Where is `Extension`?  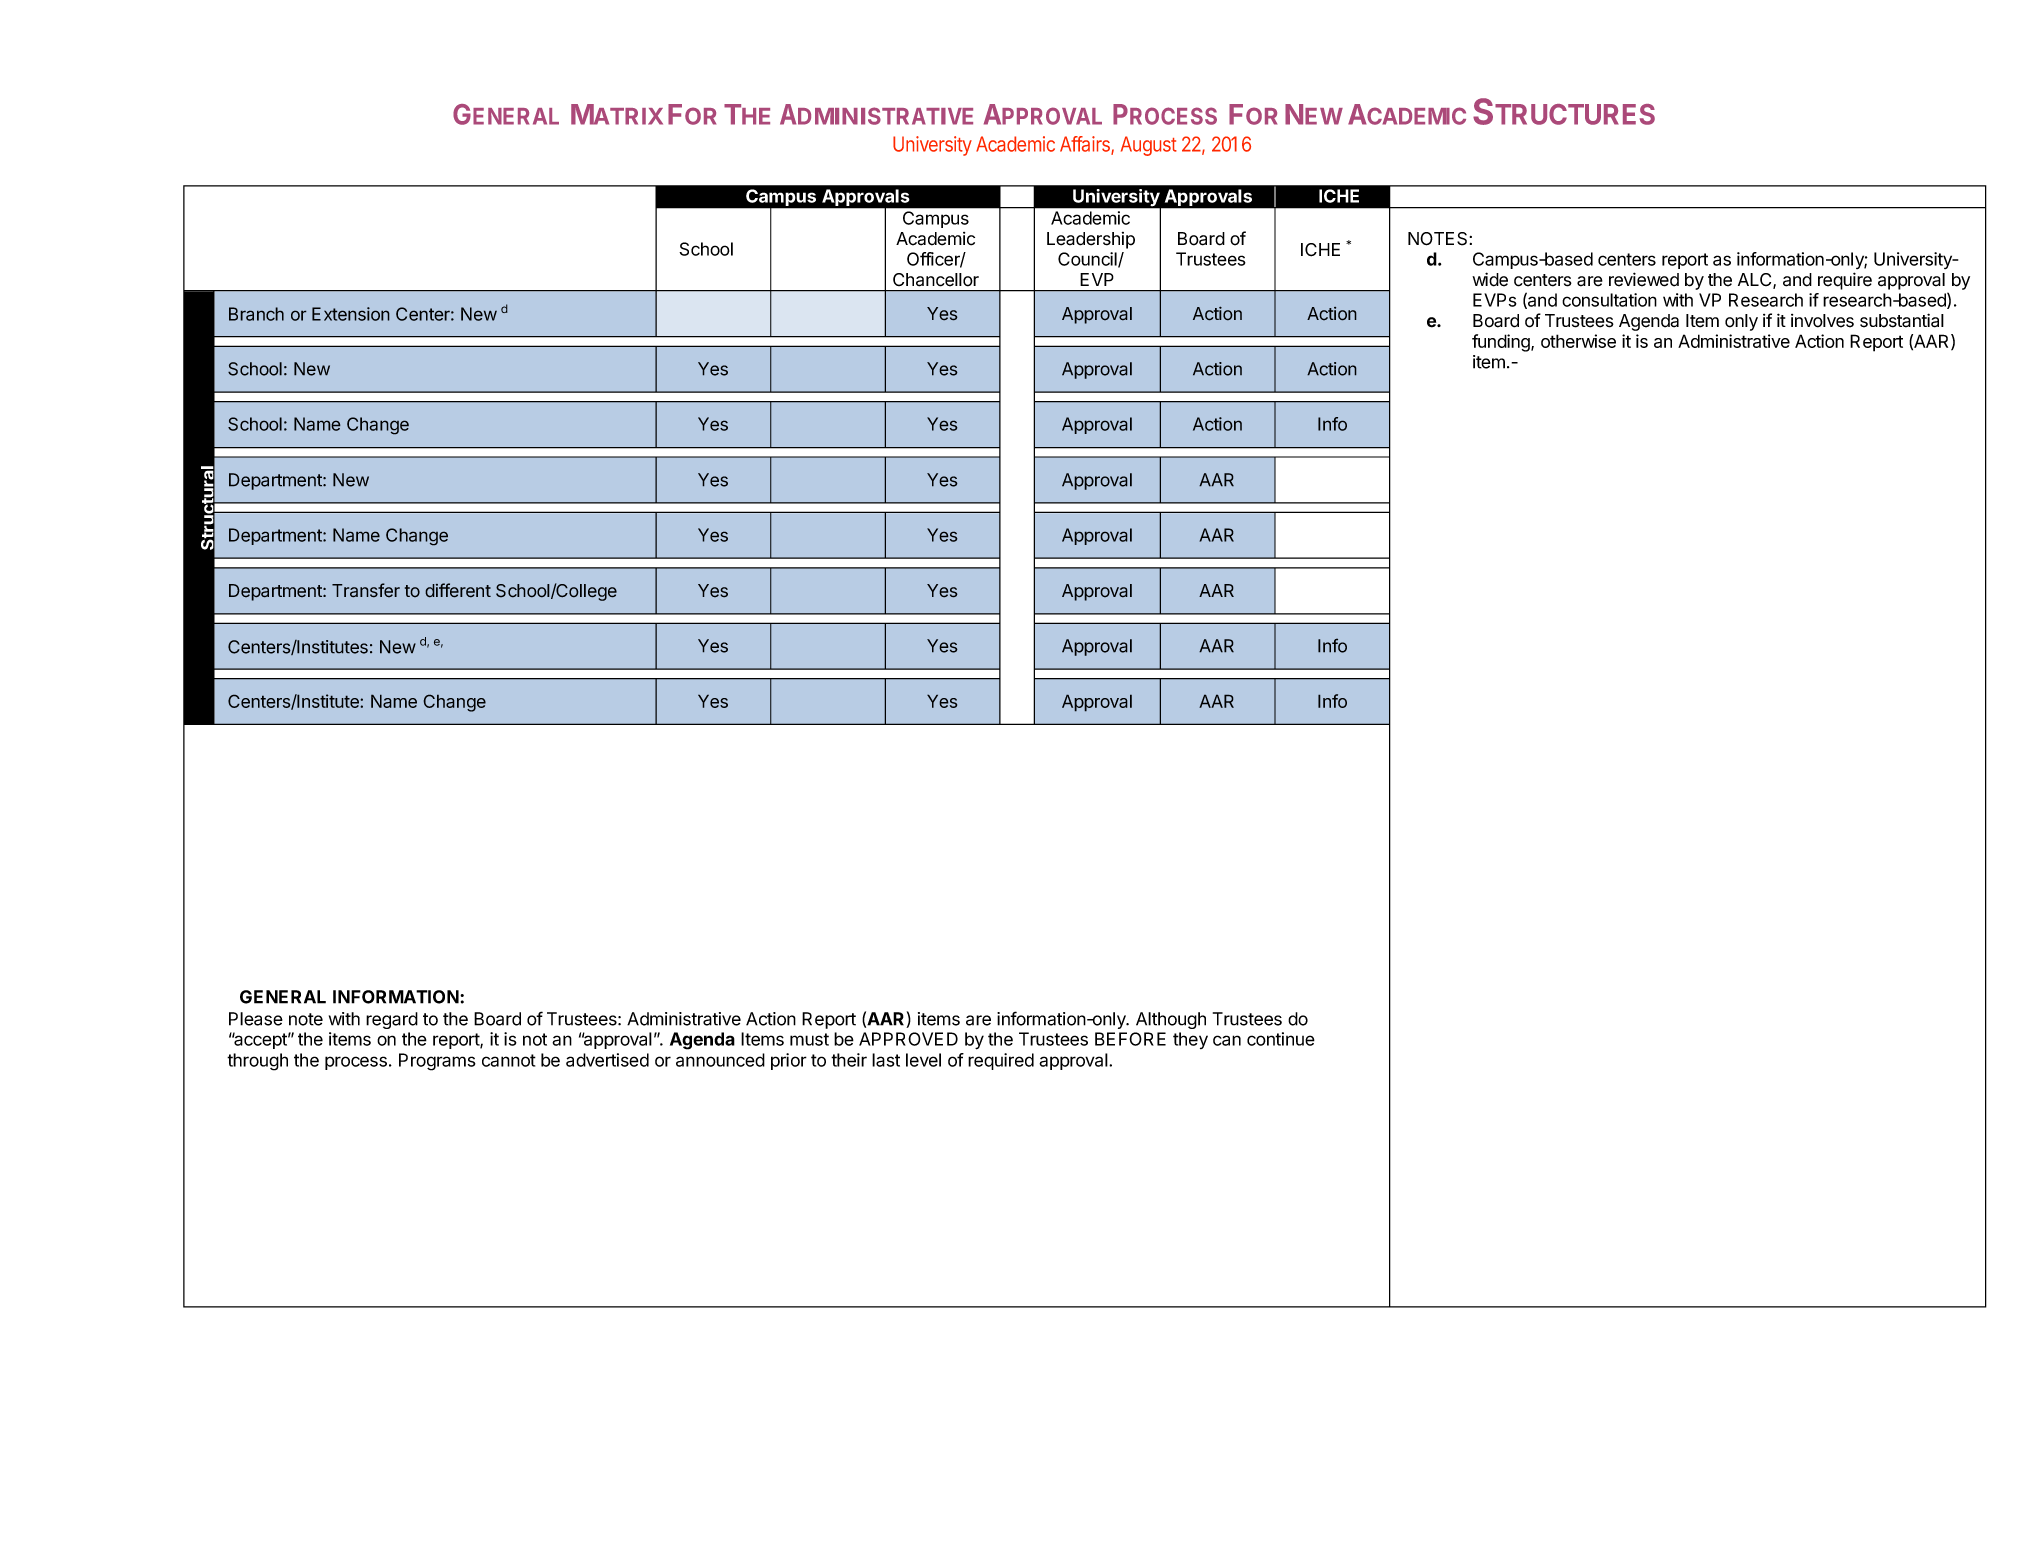 Extension is located at coordinates (351, 314).
